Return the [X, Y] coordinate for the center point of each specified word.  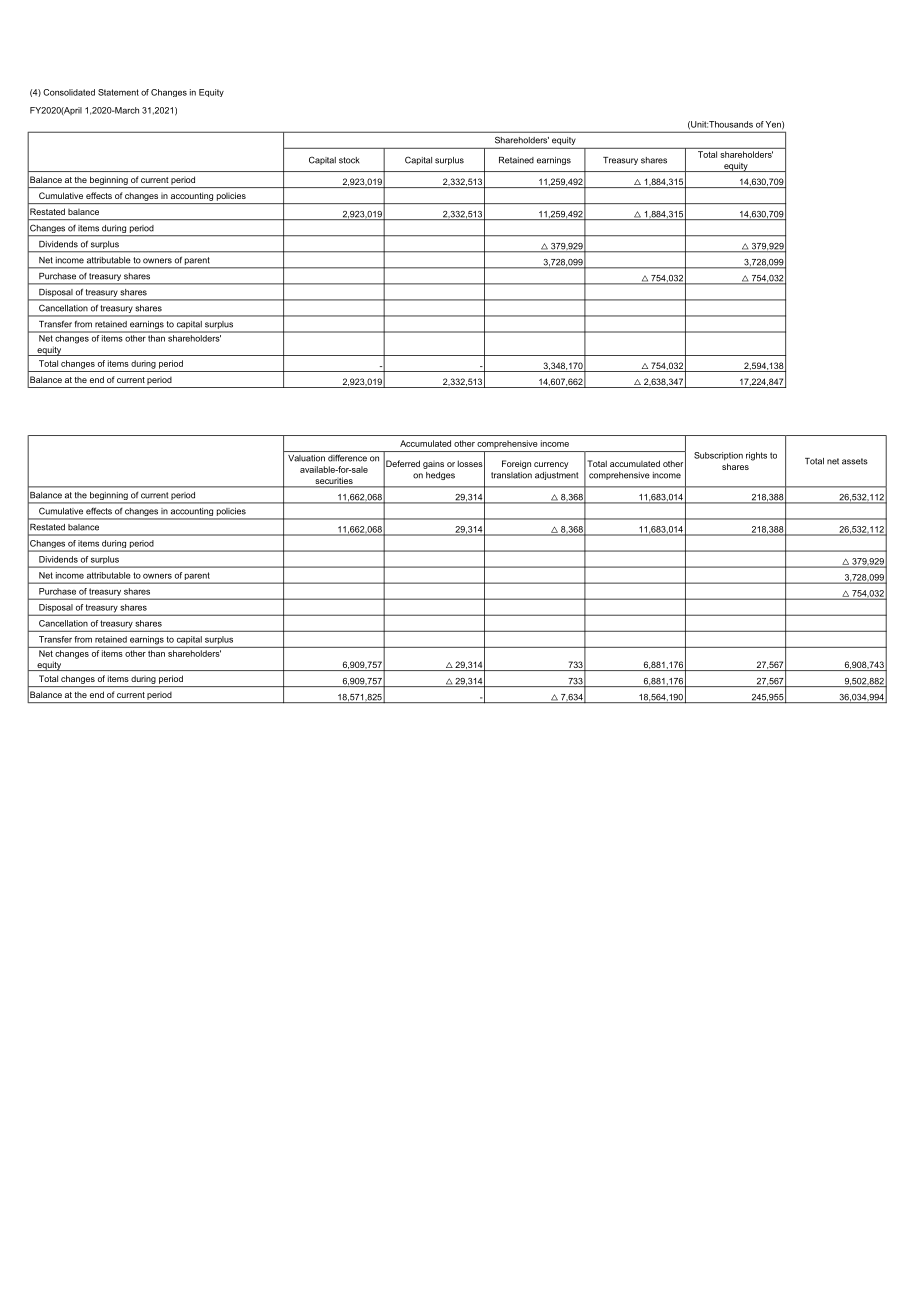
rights [756, 456]
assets [855, 461]
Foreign [516, 464]
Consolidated [69, 92]
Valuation [306, 458]
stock [349, 160]
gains [433, 465]
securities [334, 482]
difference [347, 458]
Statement [118, 92]
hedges [440, 476]
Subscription [718, 456]
